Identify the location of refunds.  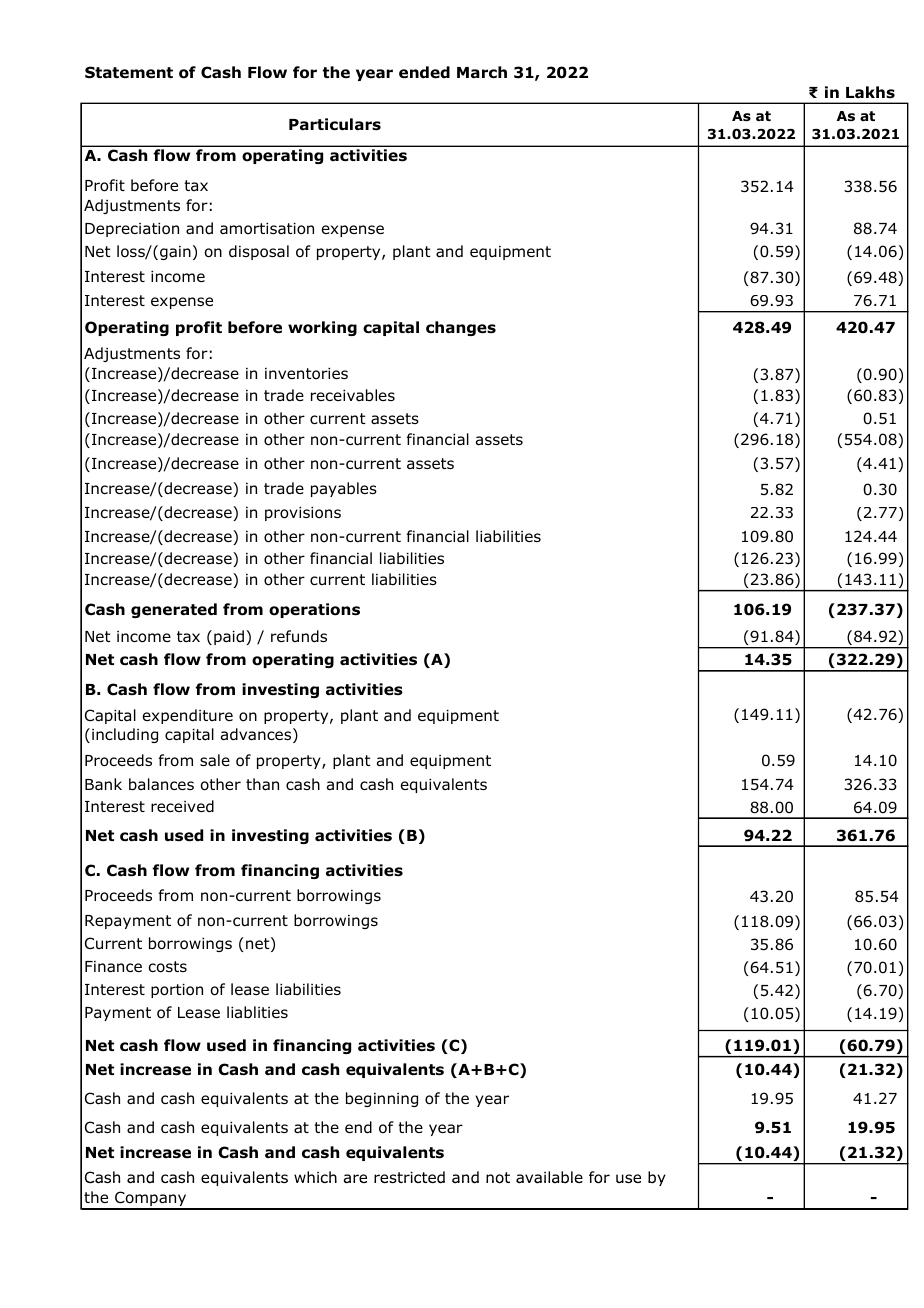
(299, 636).
